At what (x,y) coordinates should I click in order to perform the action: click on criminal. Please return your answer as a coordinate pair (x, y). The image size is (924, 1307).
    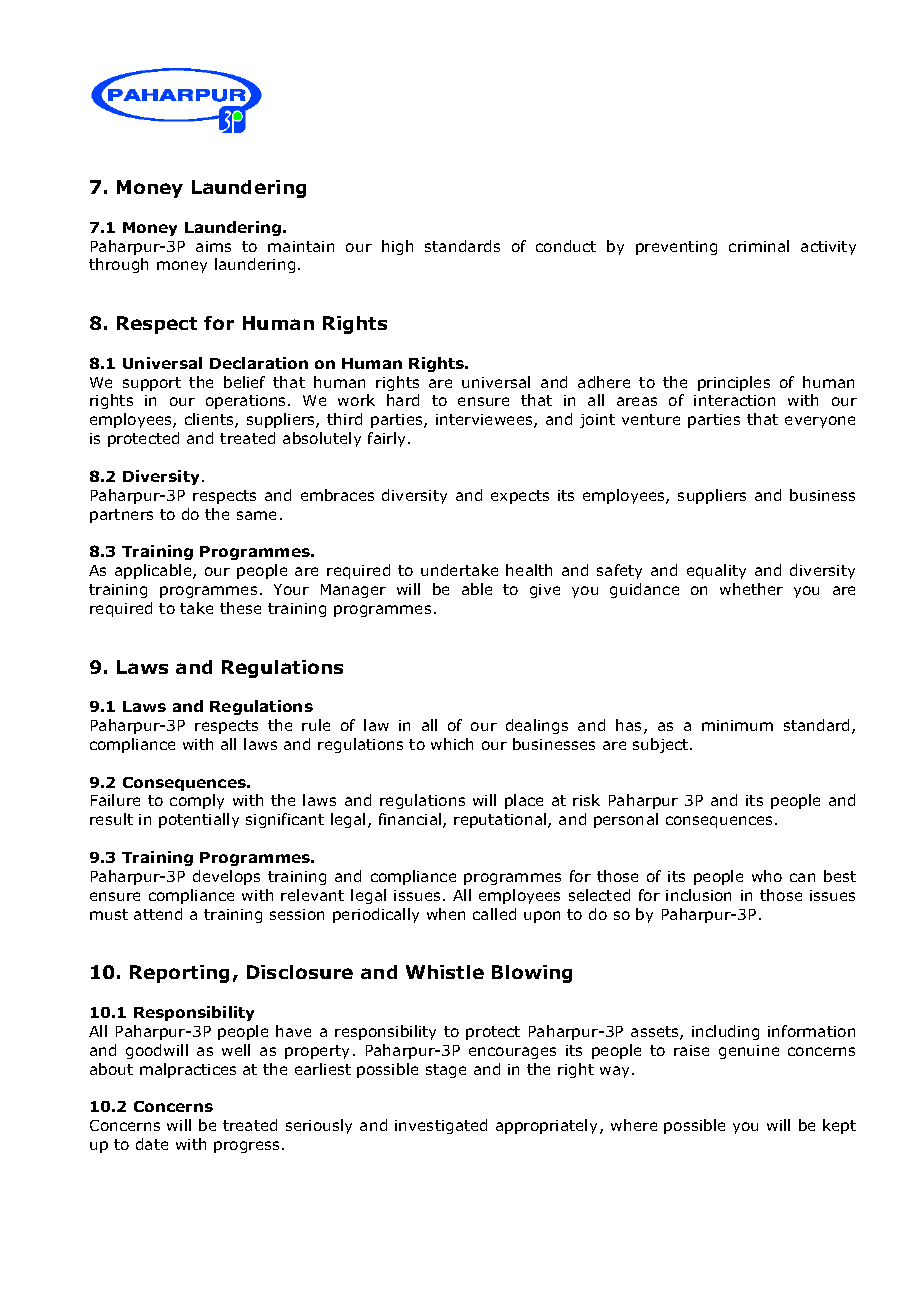
    Looking at the image, I should click on (759, 246).
